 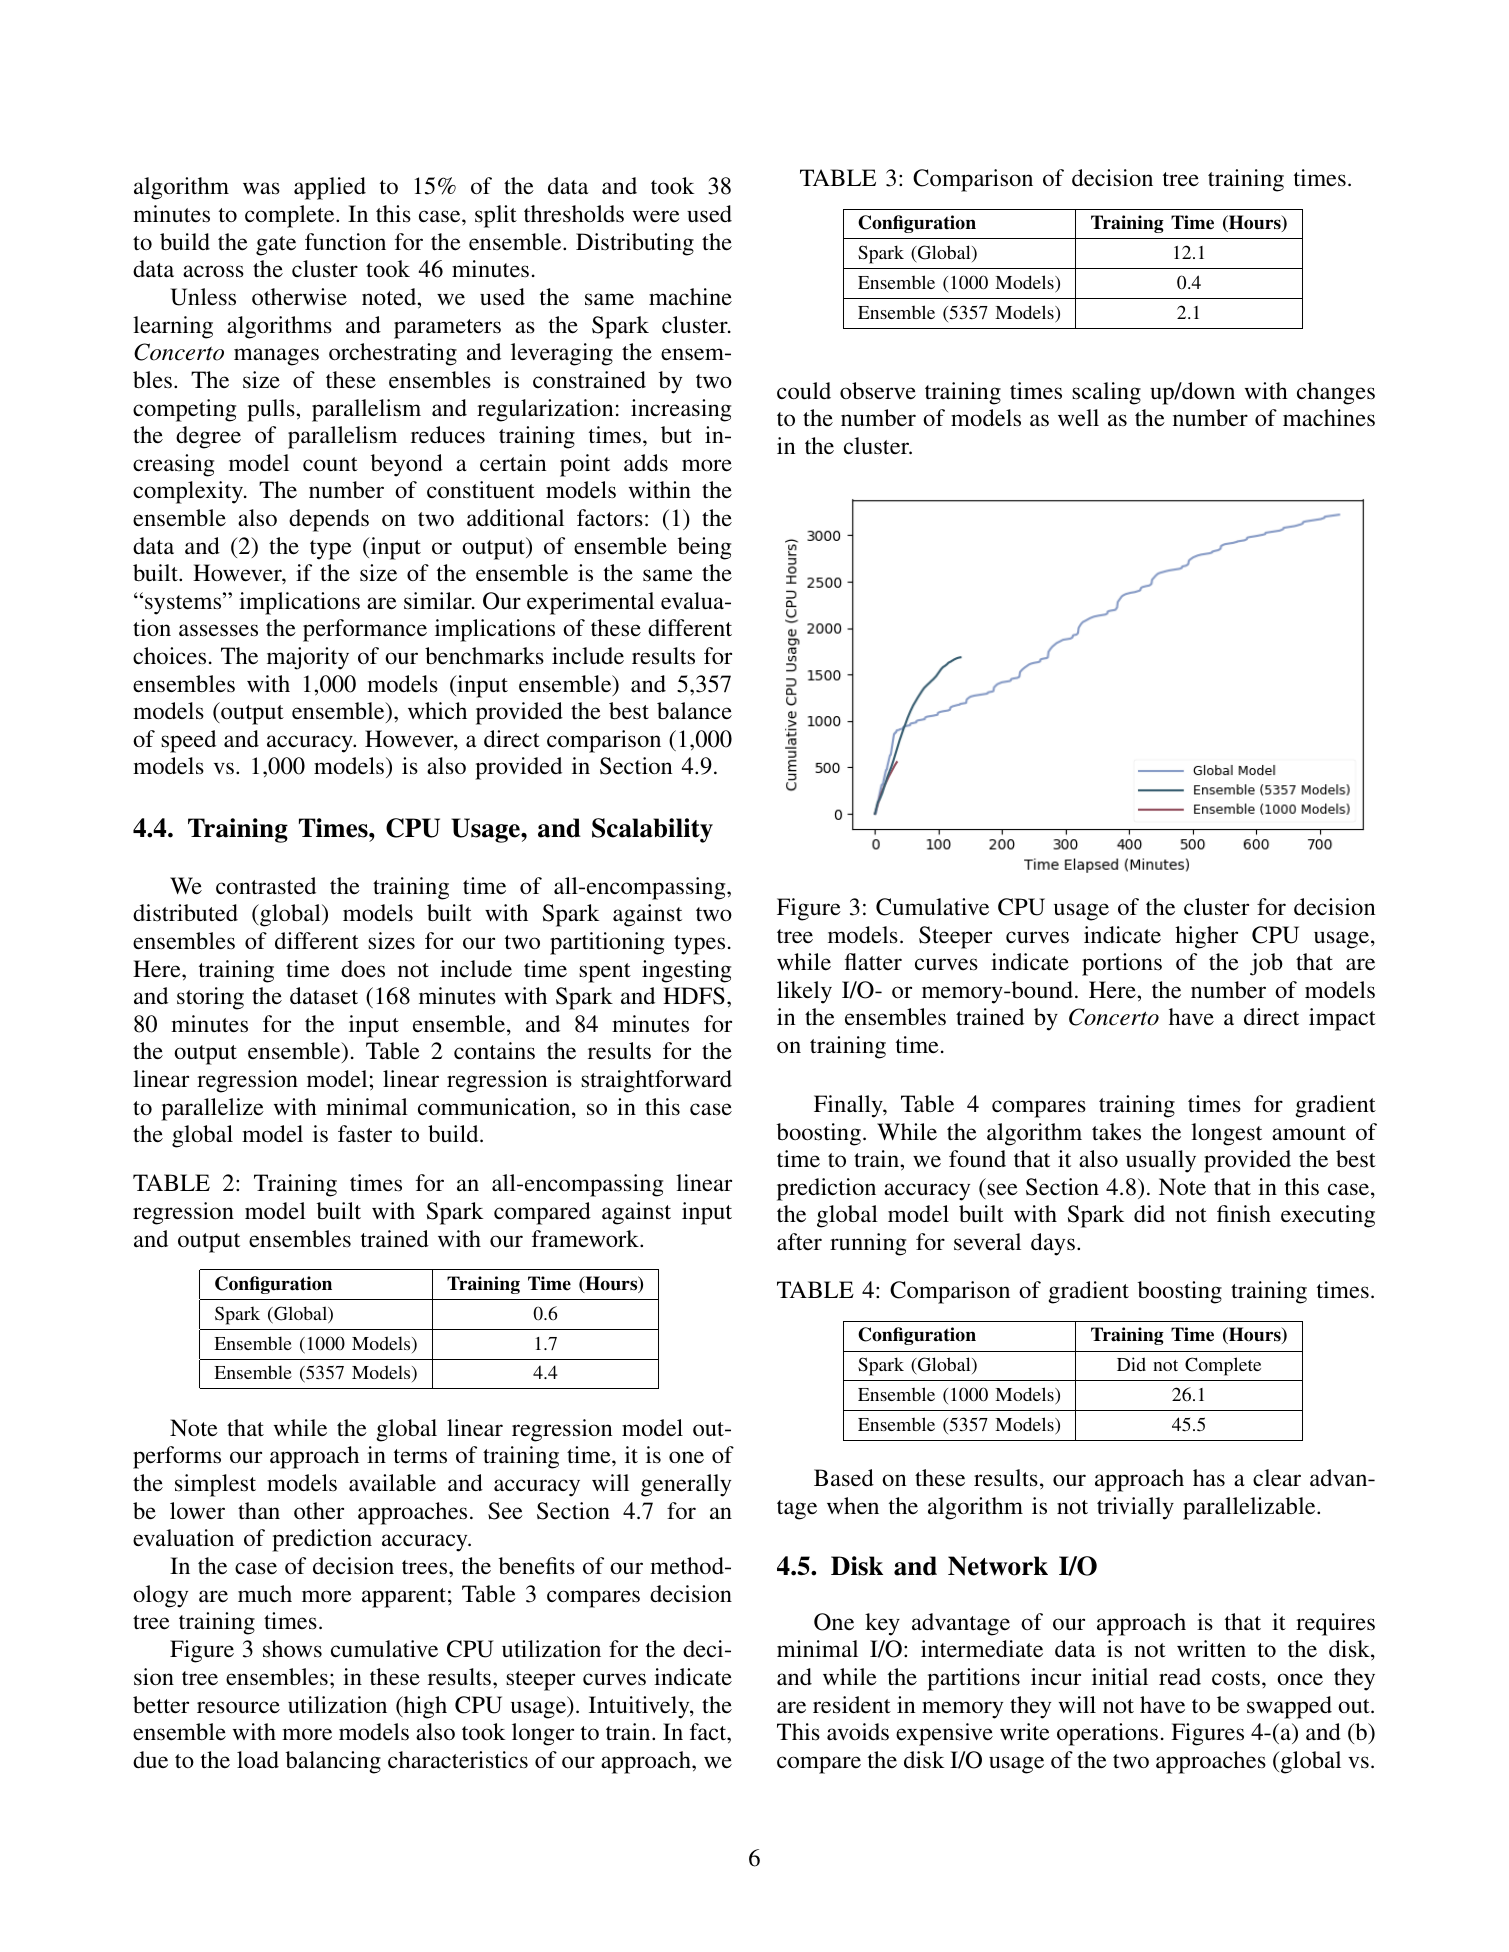 I want to click on does, so click(x=363, y=969).
